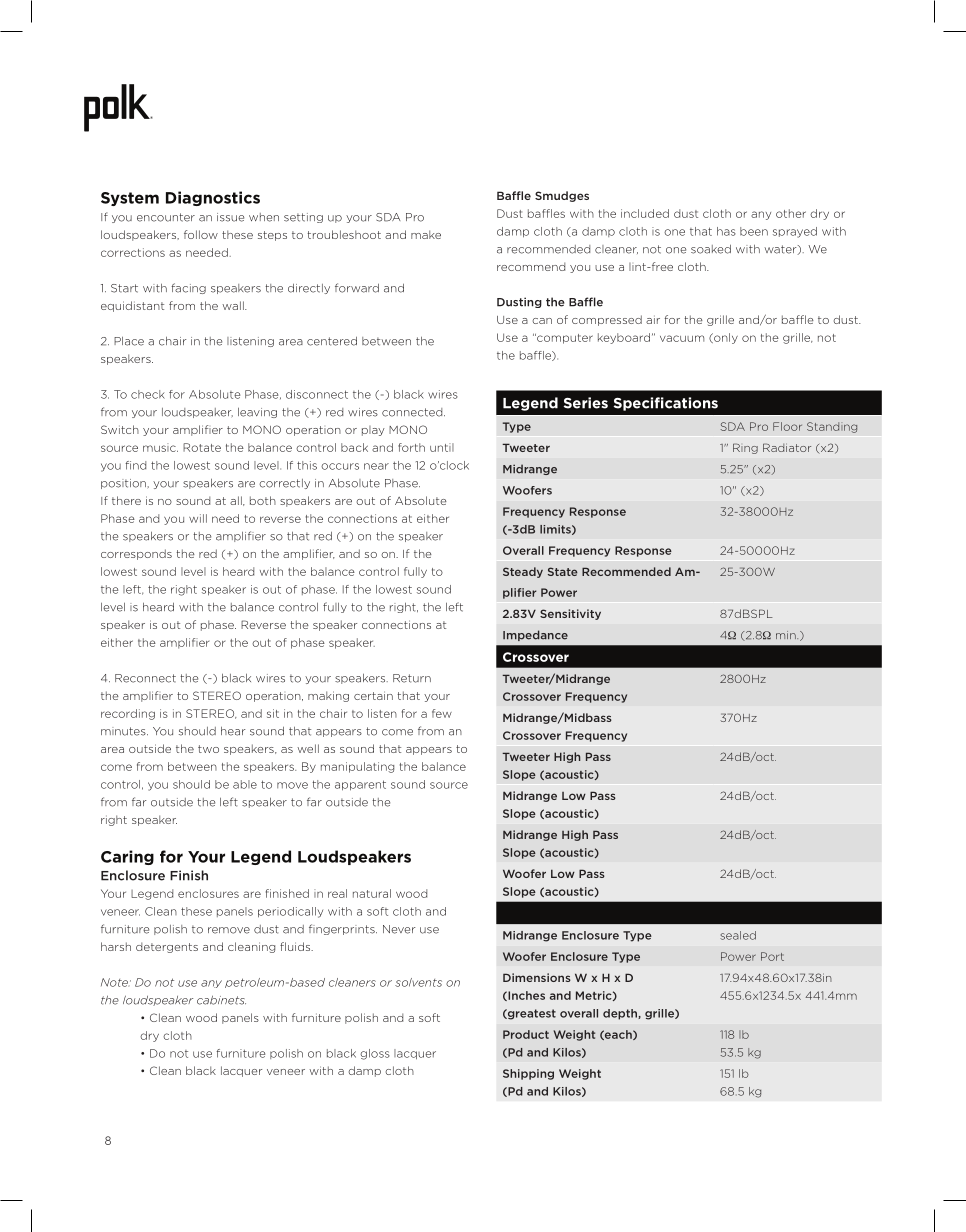 The image size is (966, 1232). I want to click on Note, so click(115, 982).
